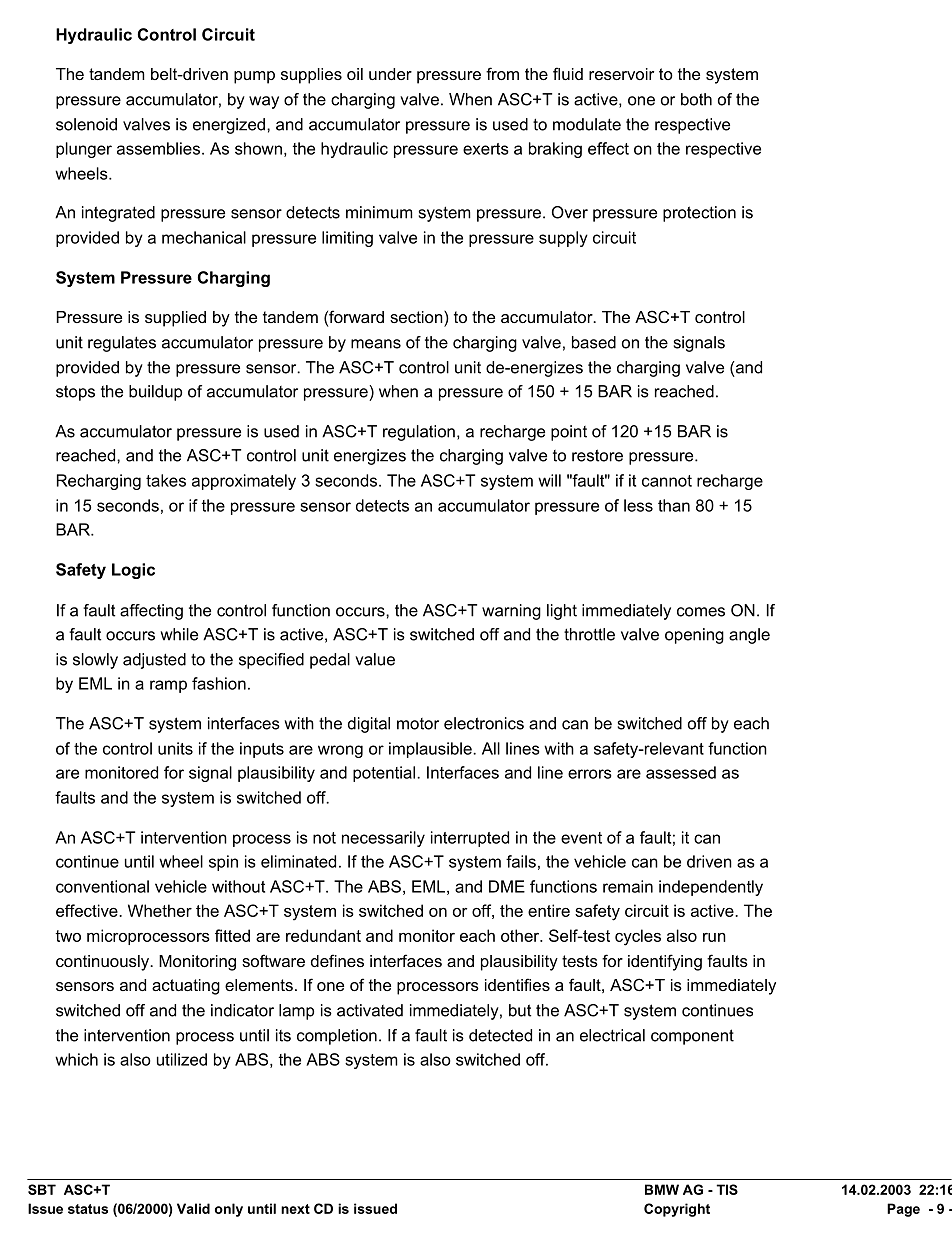 This document has width=952, height=1233. What do you see at coordinates (193, 1208) in the document?
I see `Valid` at bounding box center [193, 1208].
